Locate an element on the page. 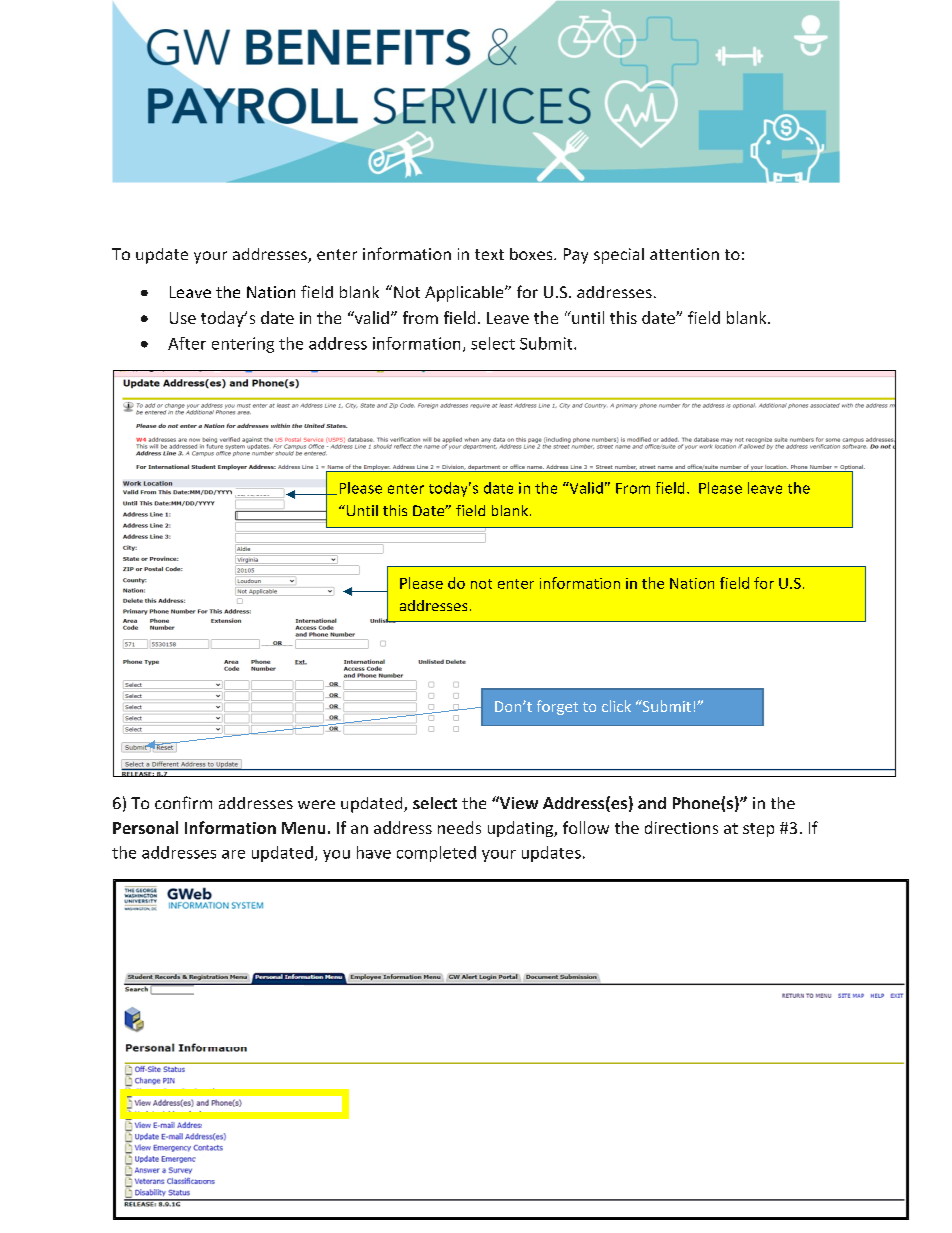 The image size is (952, 1233). forget is located at coordinates (557, 707).
